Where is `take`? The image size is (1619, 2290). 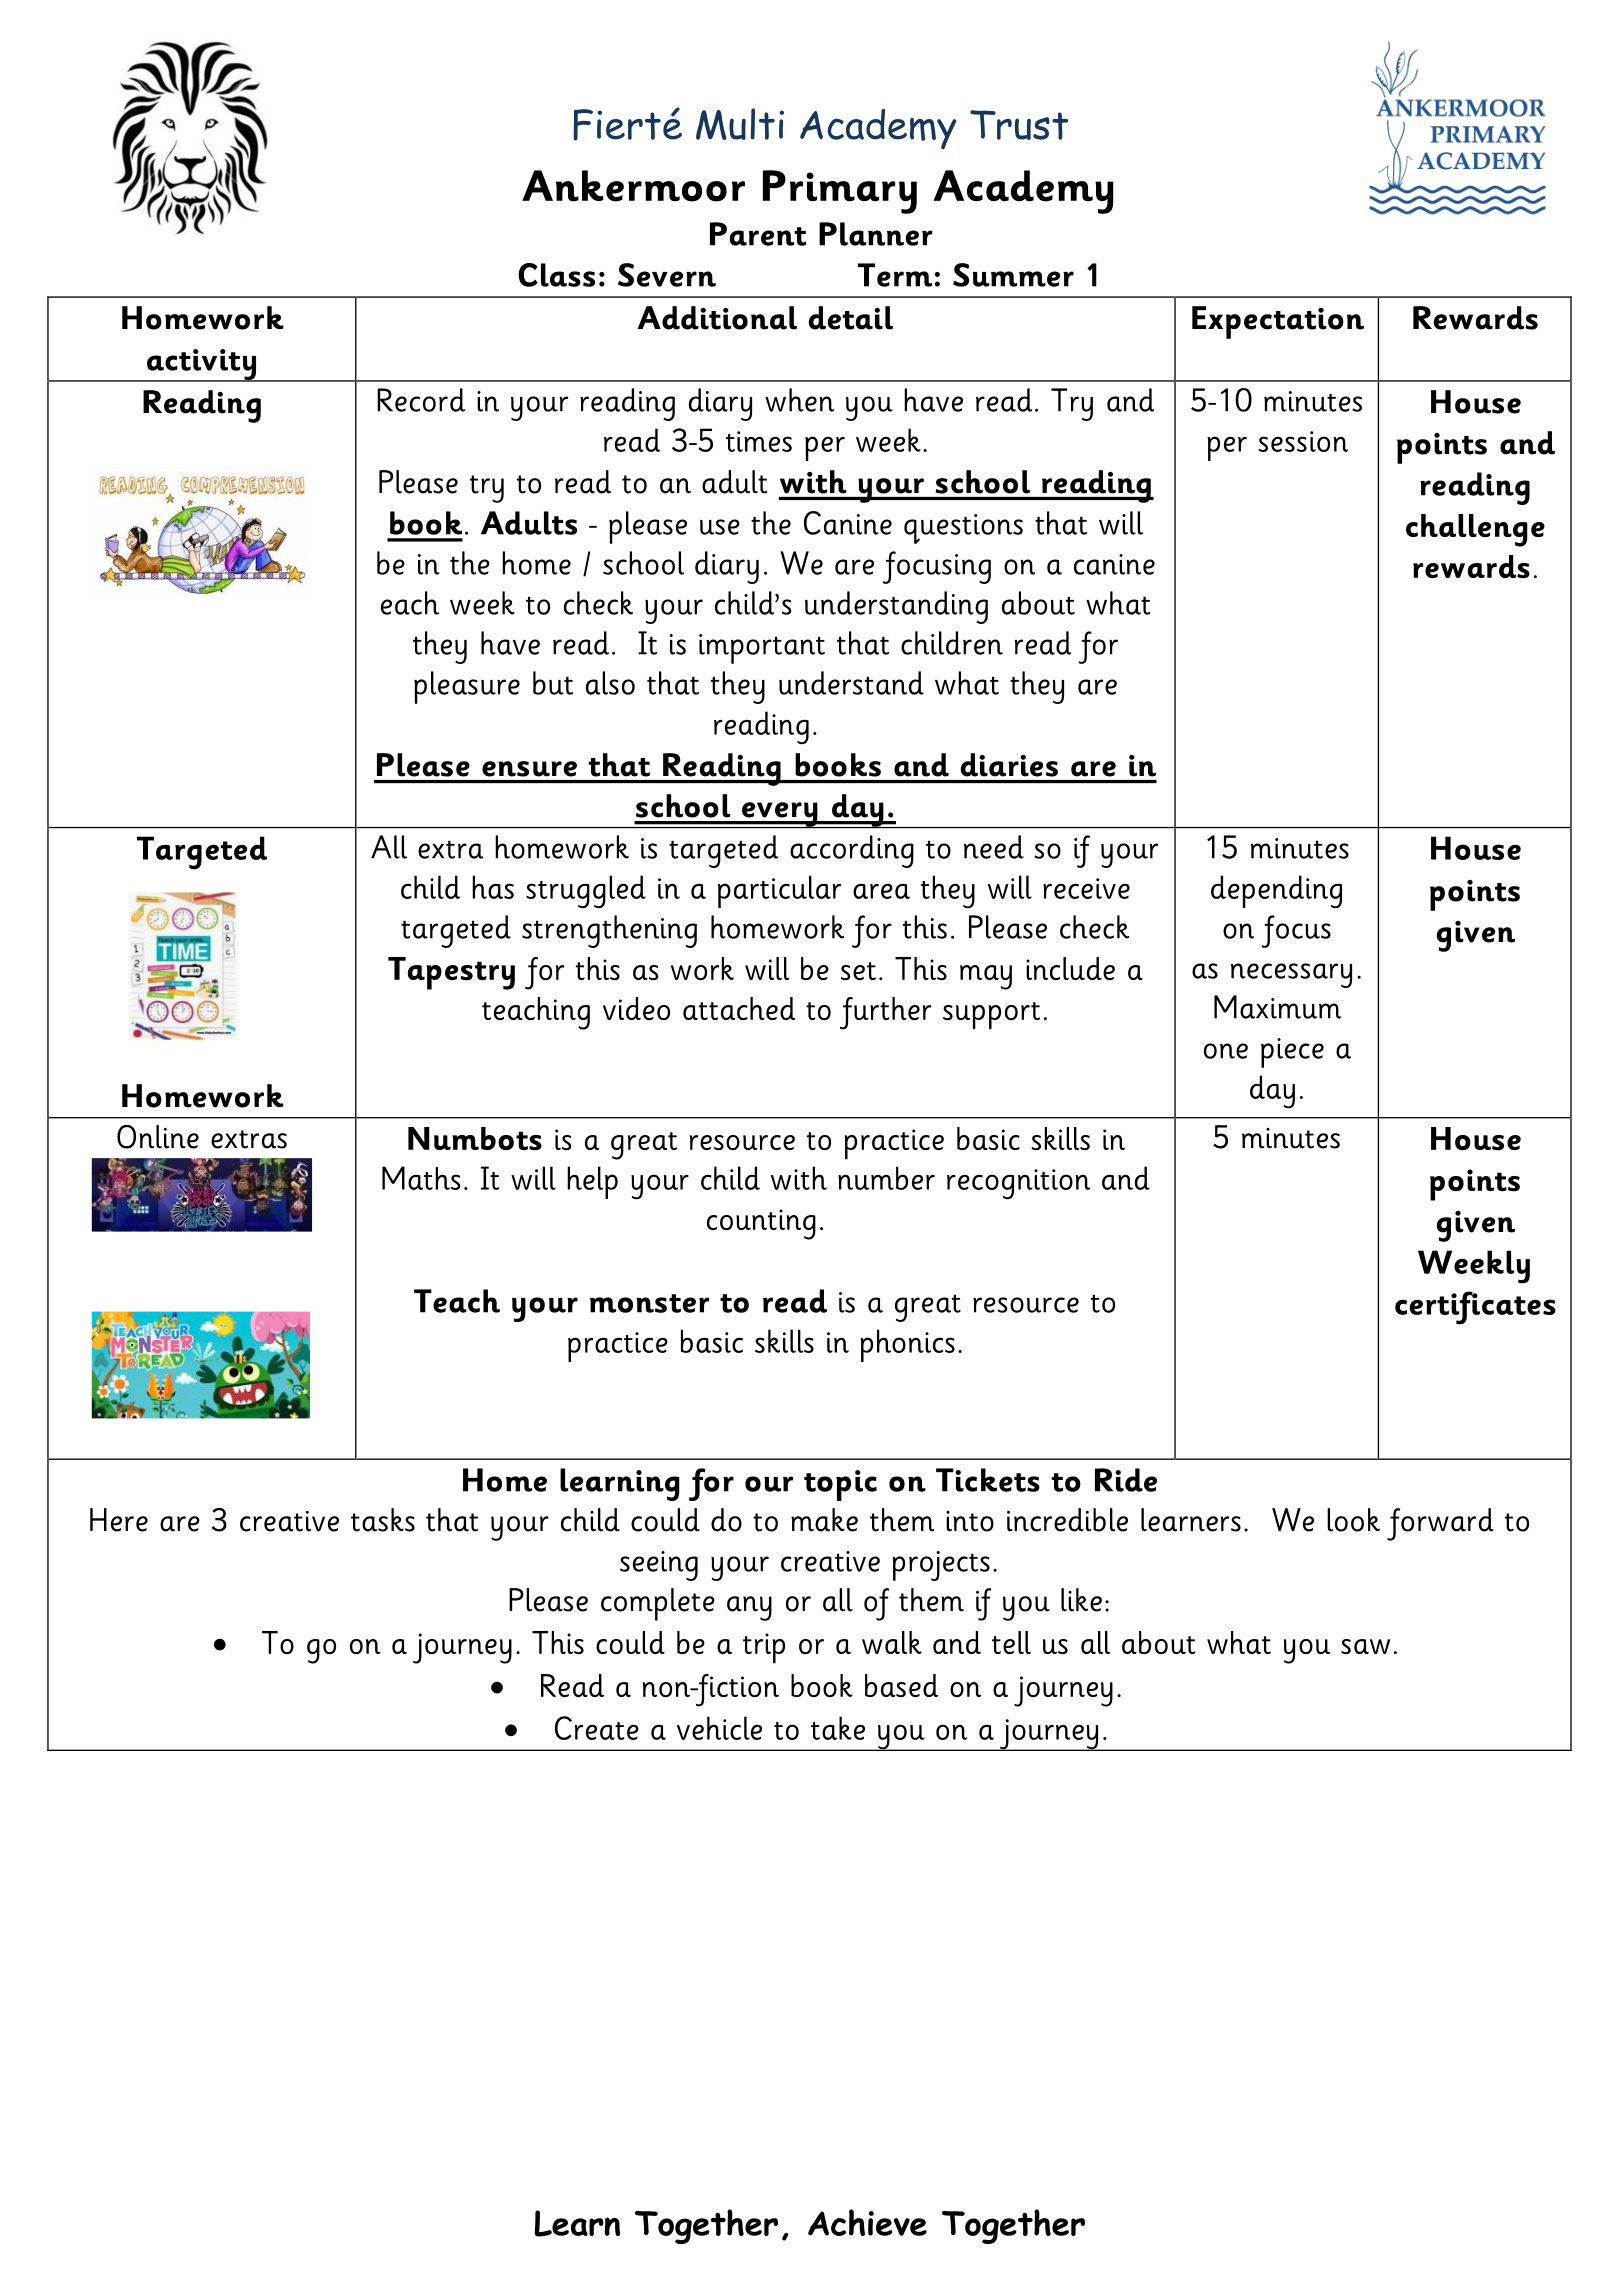 take is located at coordinates (838, 1728).
